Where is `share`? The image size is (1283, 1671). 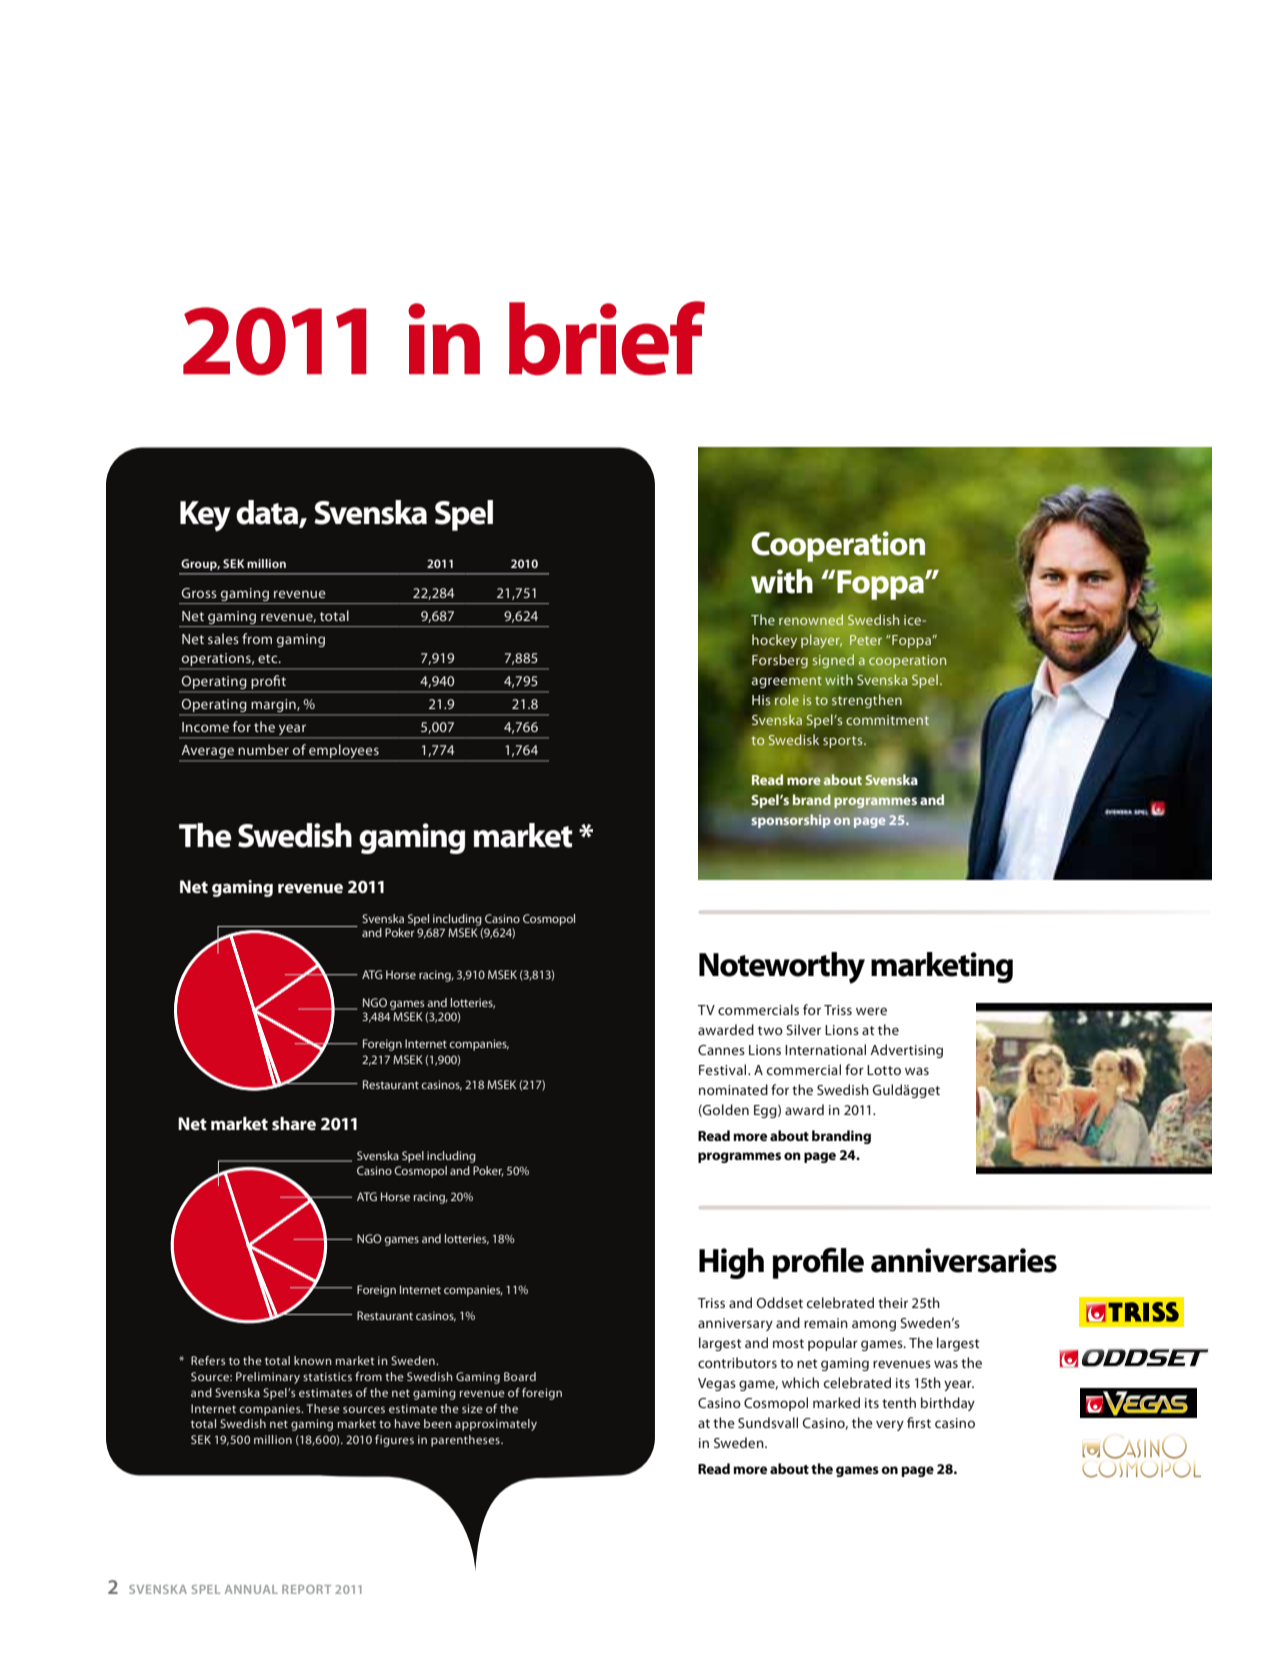
share is located at coordinates (294, 1123).
